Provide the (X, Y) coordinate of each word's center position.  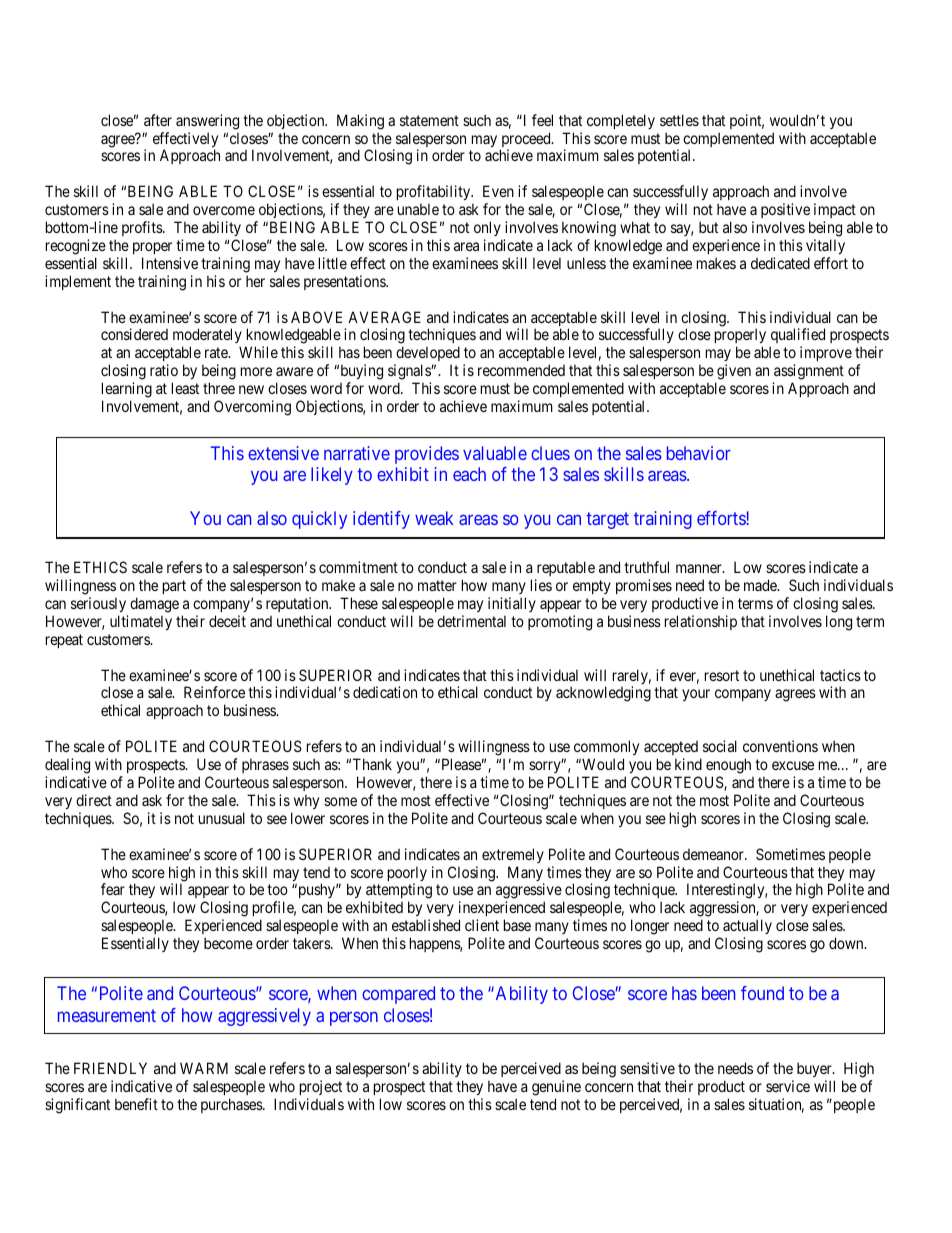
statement (429, 120)
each (469, 474)
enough (728, 766)
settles (679, 120)
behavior (699, 453)
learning (127, 390)
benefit (136, 1104)
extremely (513, 855)
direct (94, 800)
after (158, 120)
